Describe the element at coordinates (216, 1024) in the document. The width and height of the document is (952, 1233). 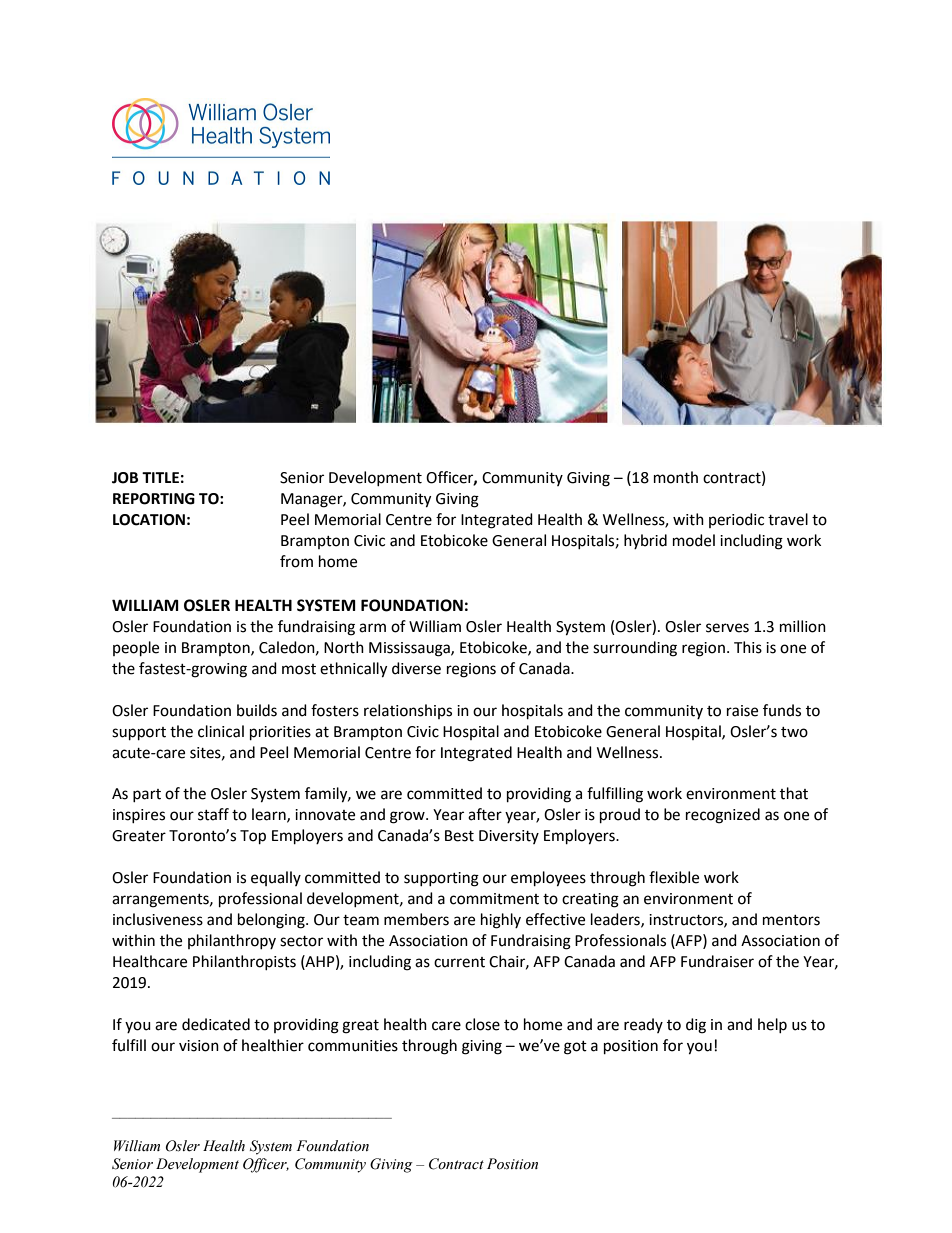
I see `dedicated` at that location.
